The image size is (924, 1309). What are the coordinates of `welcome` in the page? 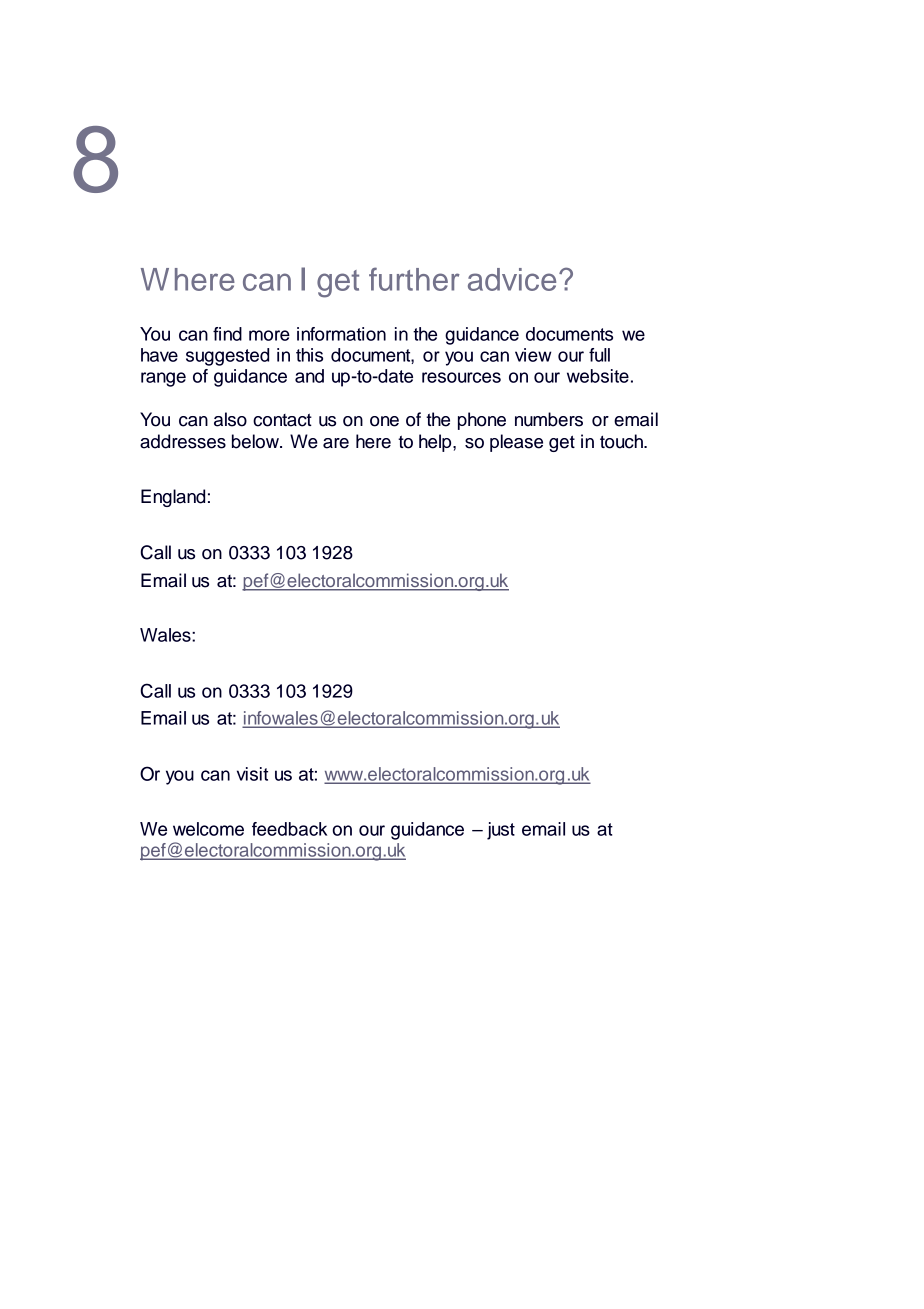 It's located at (208, 829).
